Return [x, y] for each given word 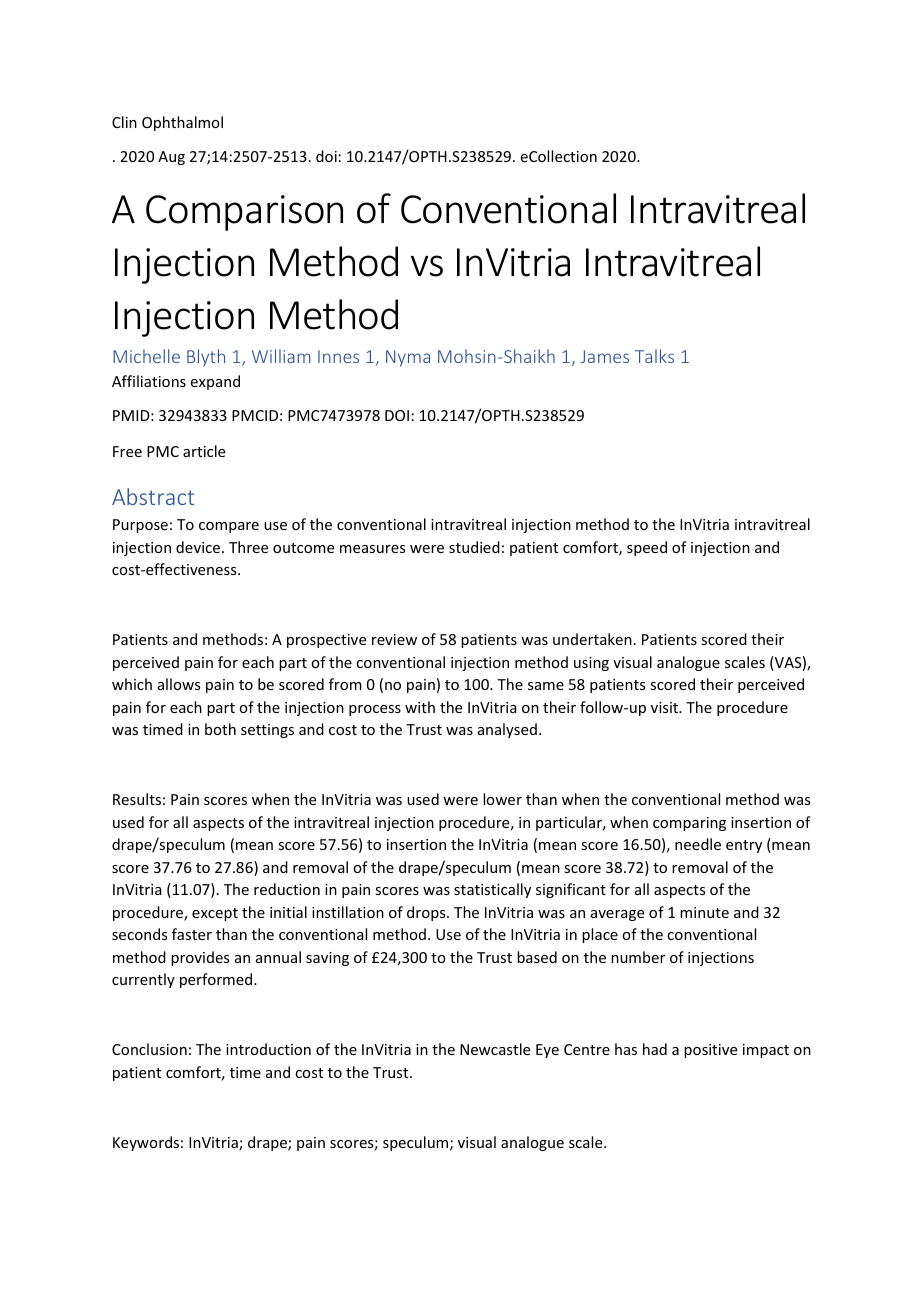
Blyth [206, 358]
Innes [338, 356]
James [605, 356]
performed [217, 980]
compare [229, 527]
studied [474, 547]
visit [666, 707]
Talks [654, 356]
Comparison [244, 213]
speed [647, 548]
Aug [171, 158]
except [215, 914]
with [420, 707]
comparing [689, 824]
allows [179, 684]
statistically [492, 890]
